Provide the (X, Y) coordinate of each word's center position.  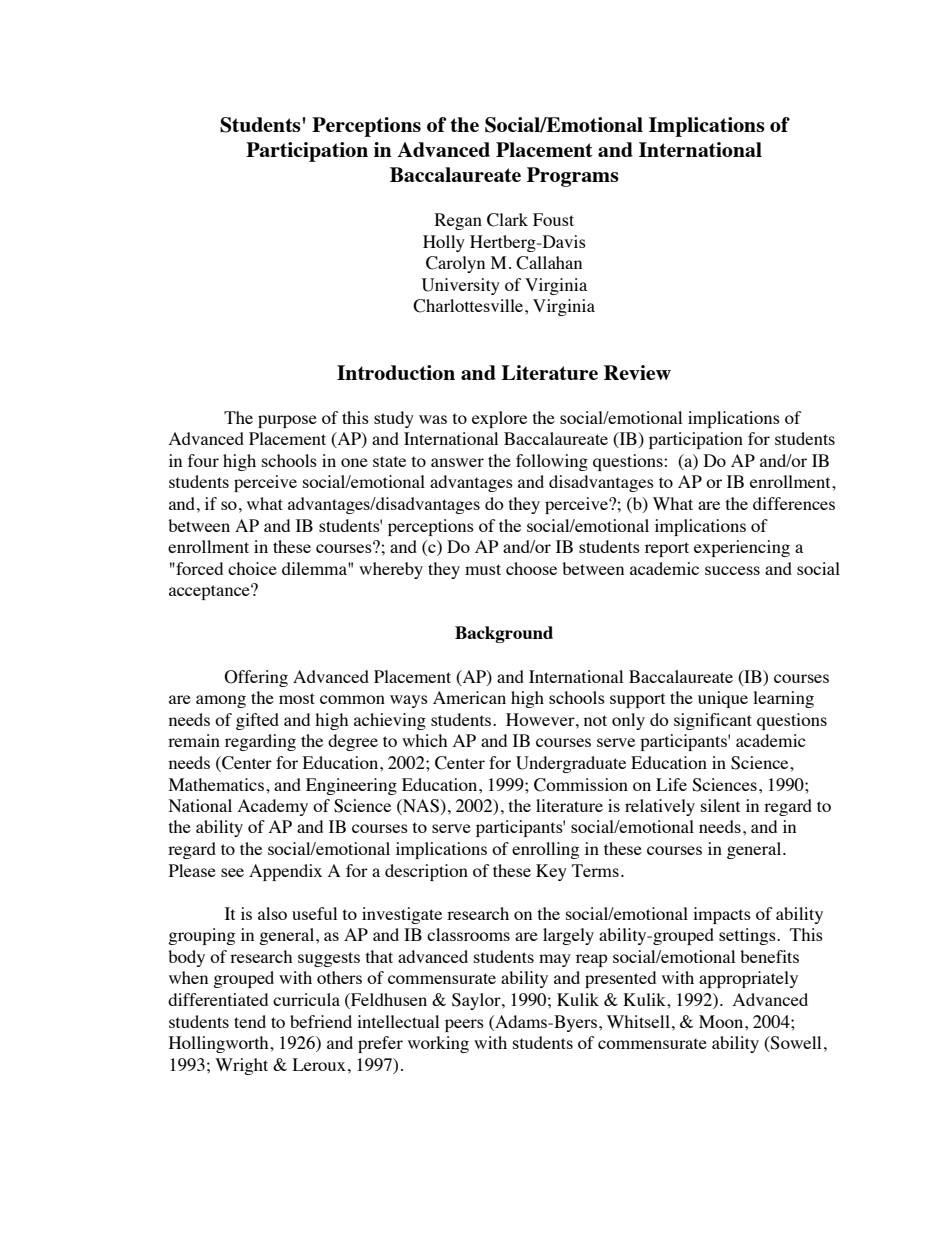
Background (504, 634)
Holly (444, 243)
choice (252, 568)
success (732, 570)
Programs (573, 177)
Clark (507, 220)
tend (250, 1021)
